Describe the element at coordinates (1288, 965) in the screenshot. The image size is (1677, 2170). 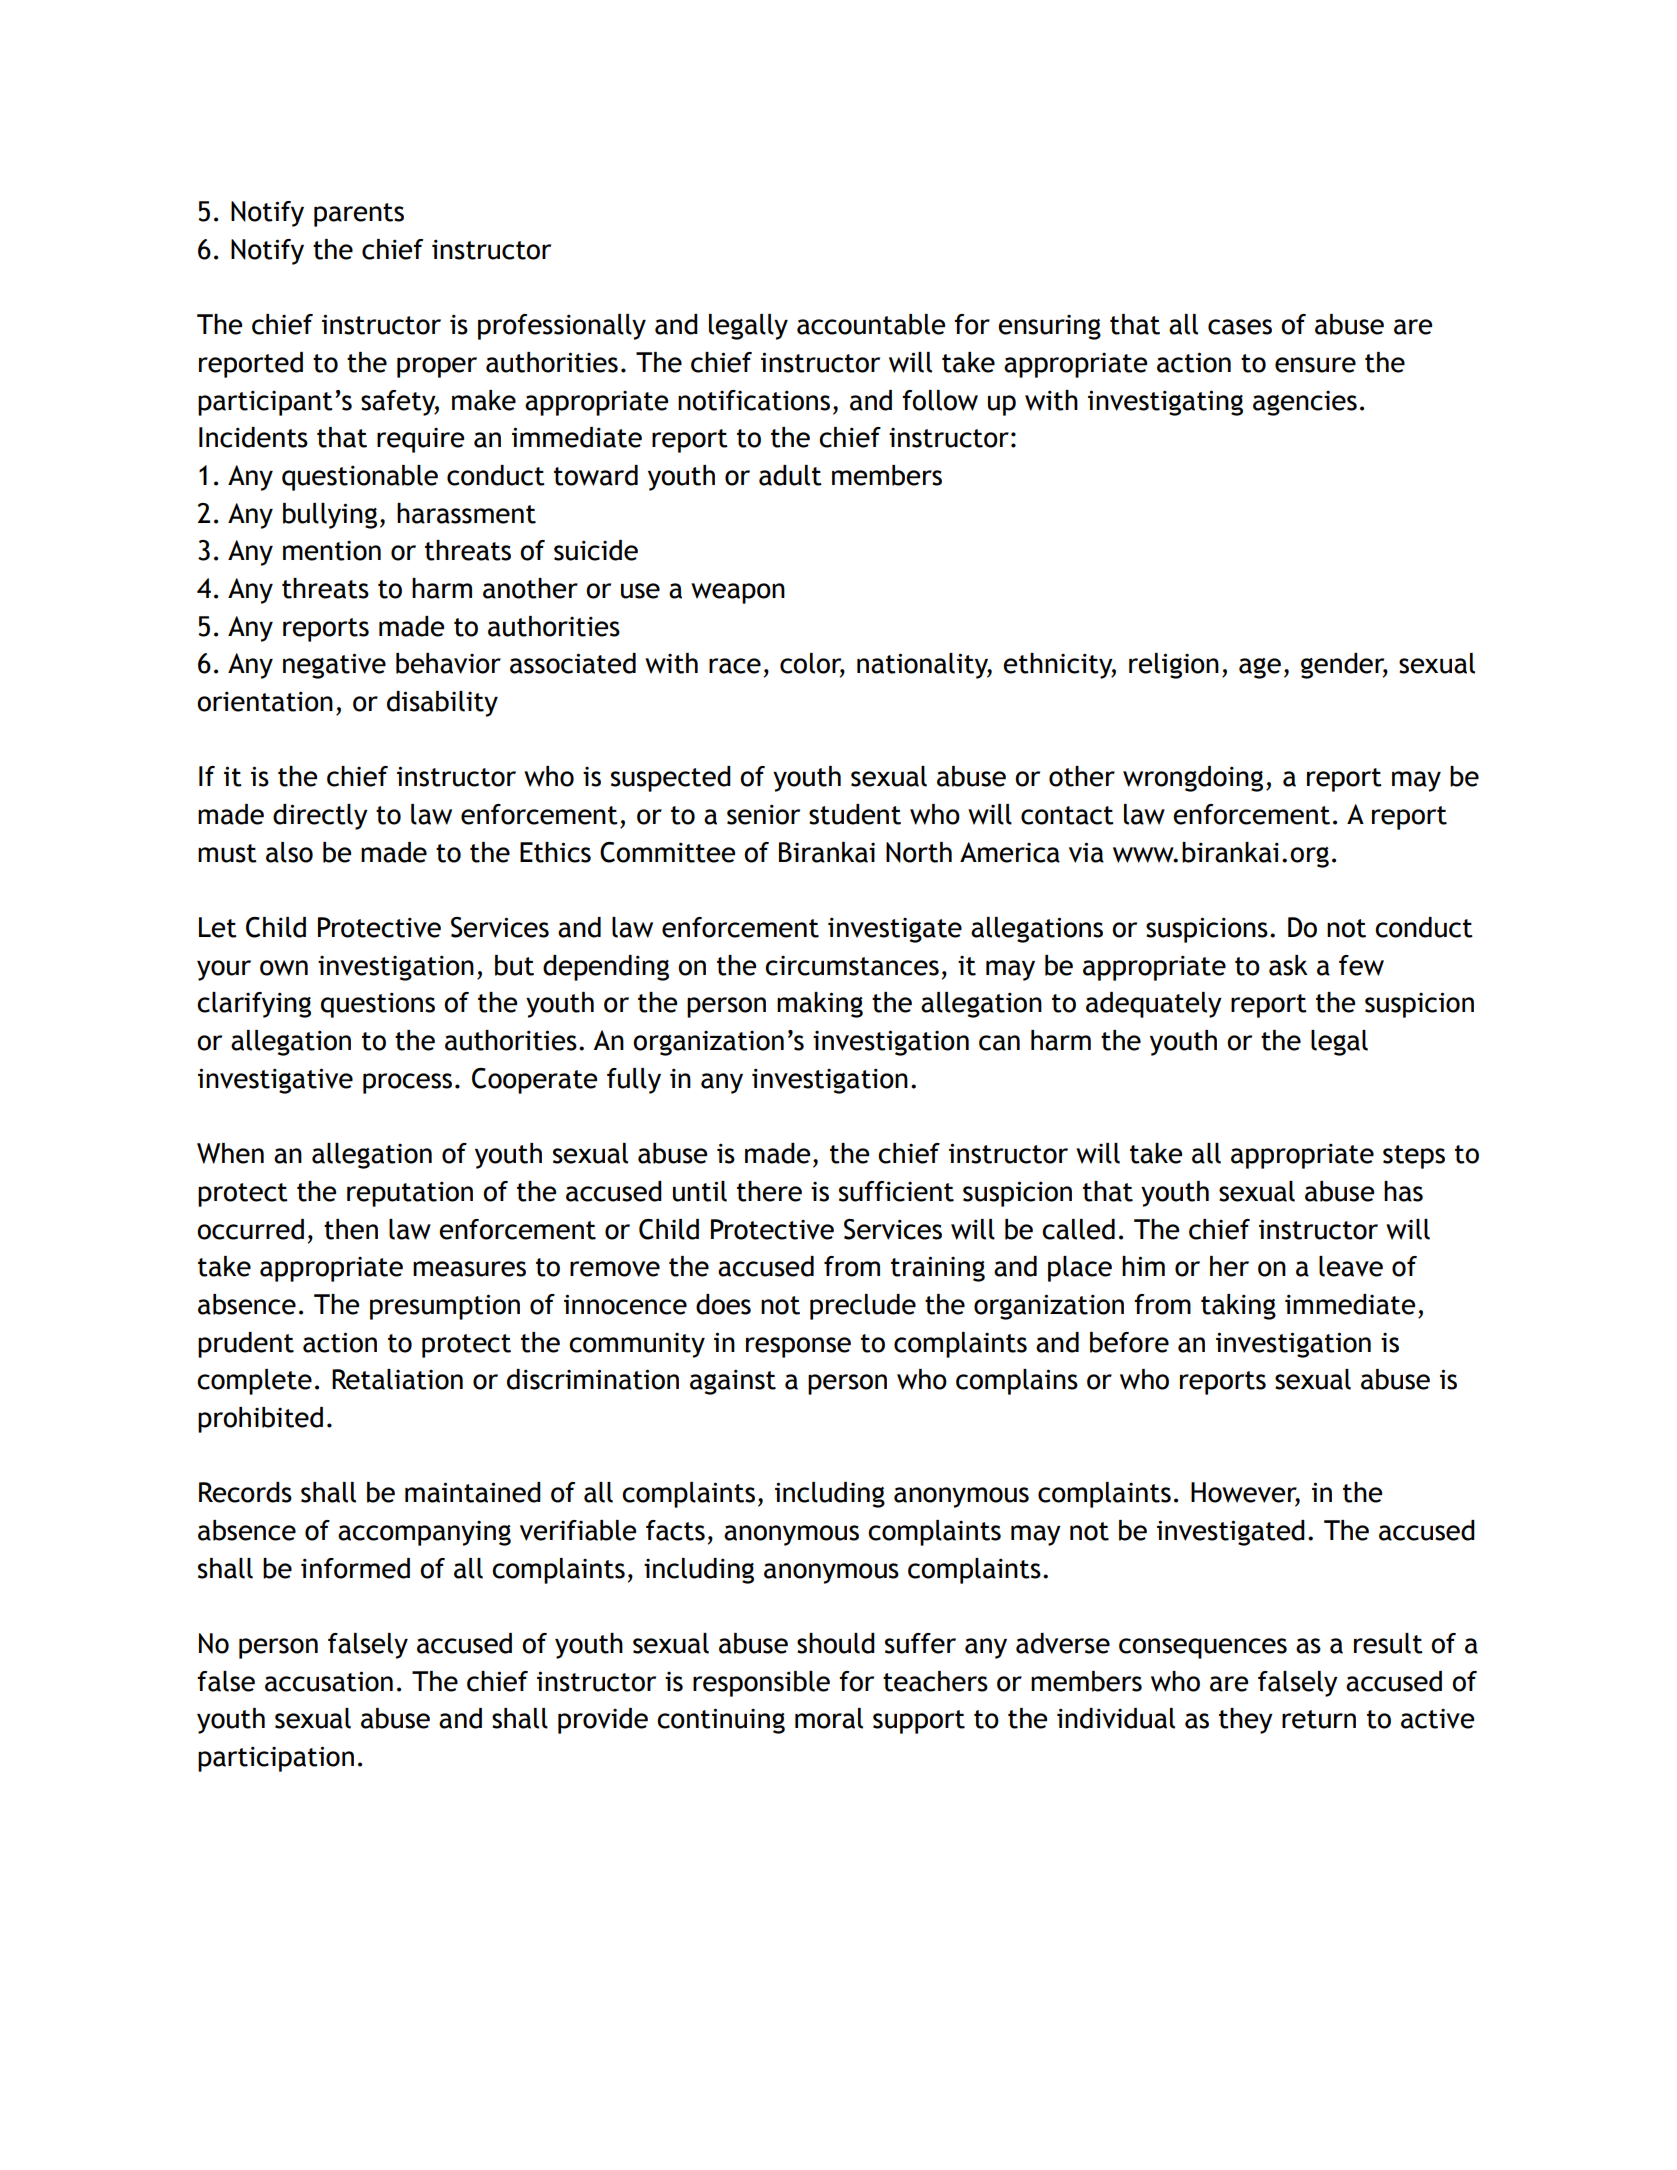
I see `ask` at that location.
